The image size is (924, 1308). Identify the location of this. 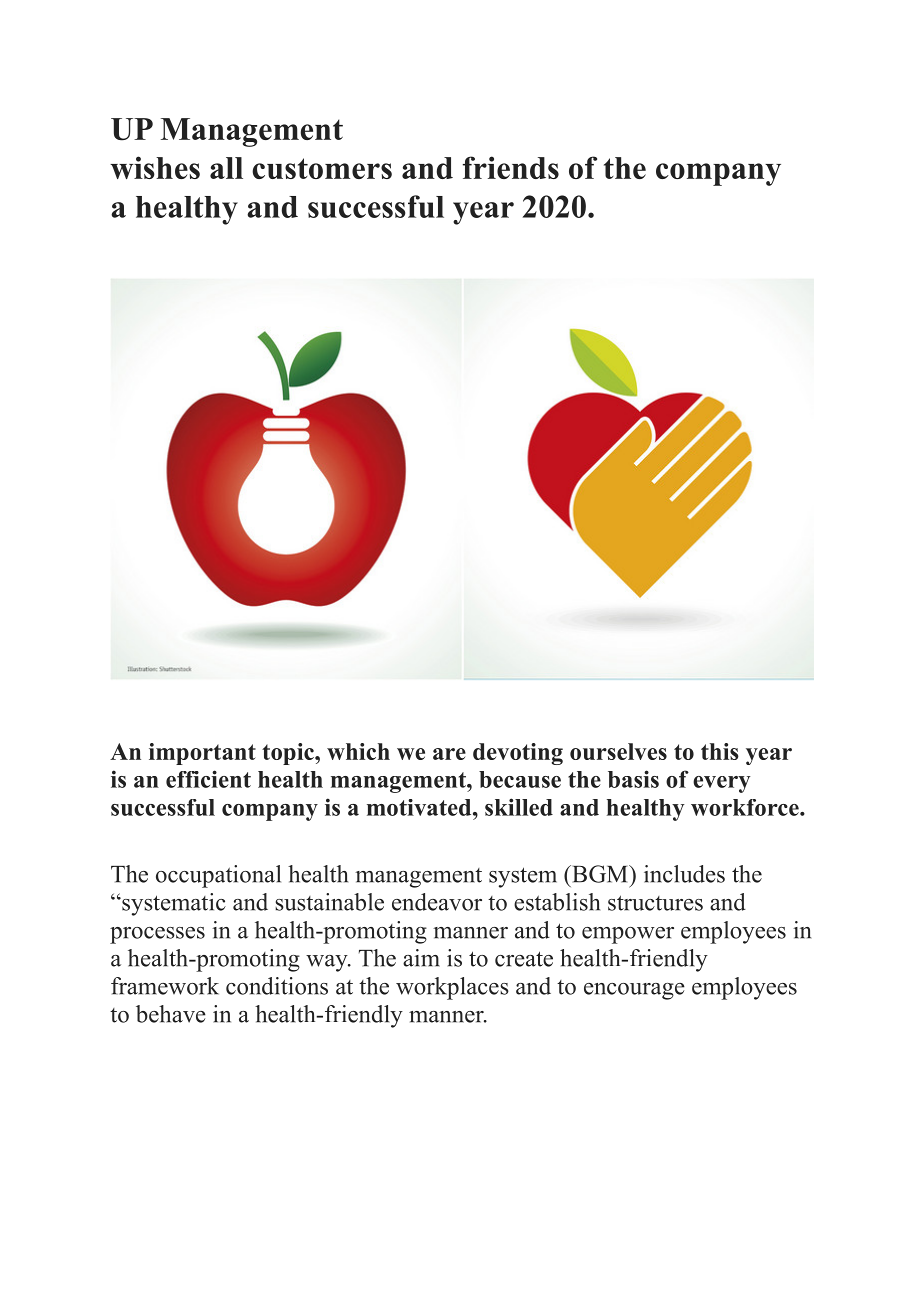
(720, 751).
